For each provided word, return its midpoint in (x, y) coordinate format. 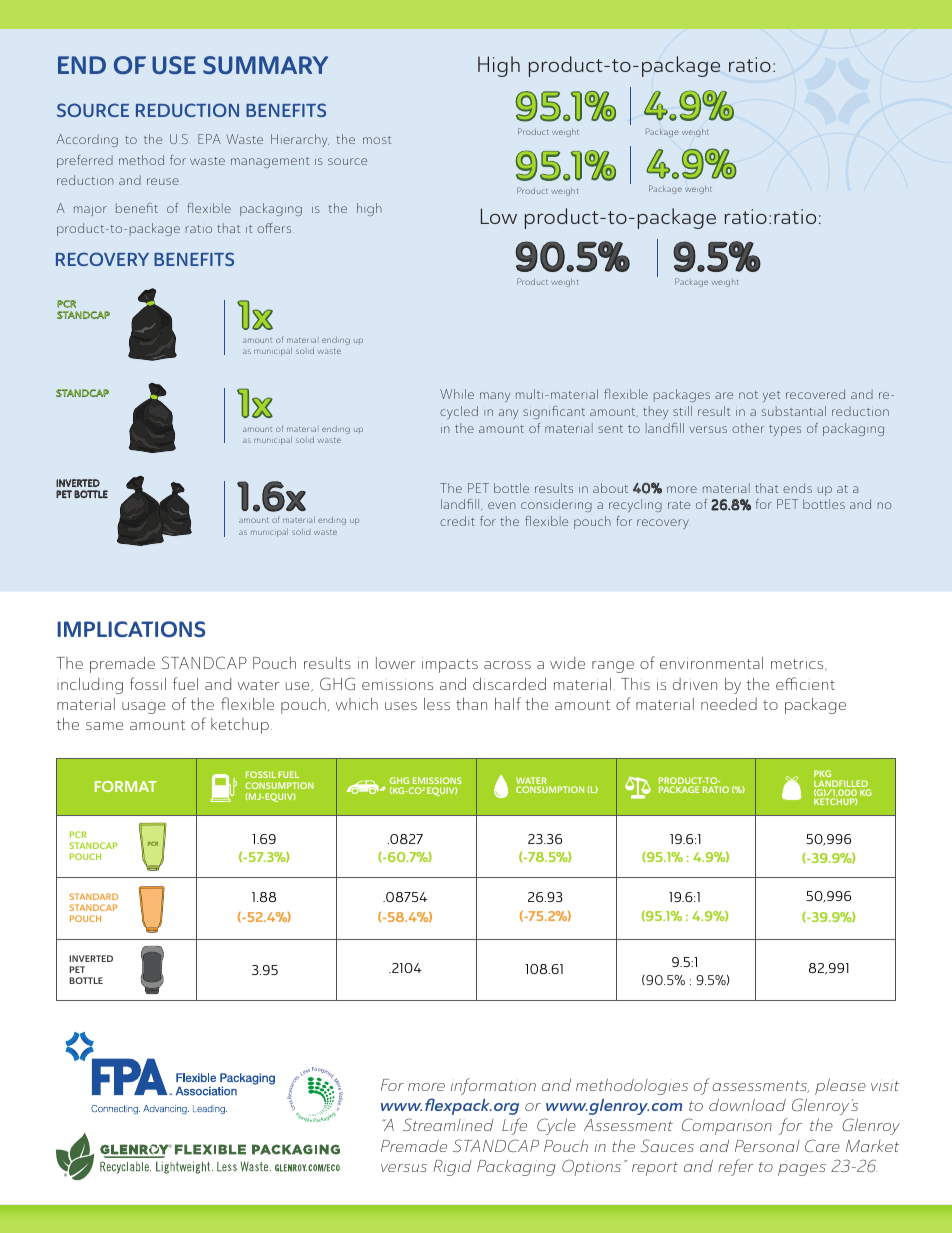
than (471, 704)
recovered (815, 394)
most (377, 140)
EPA (209, 139)
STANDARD (94, 896)
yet (771, 396)
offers (274, 228)
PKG (824, 775)
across (507, 665)
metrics (798, 665)
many (495, 397)
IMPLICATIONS (131, 629)
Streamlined (448, 1124)
